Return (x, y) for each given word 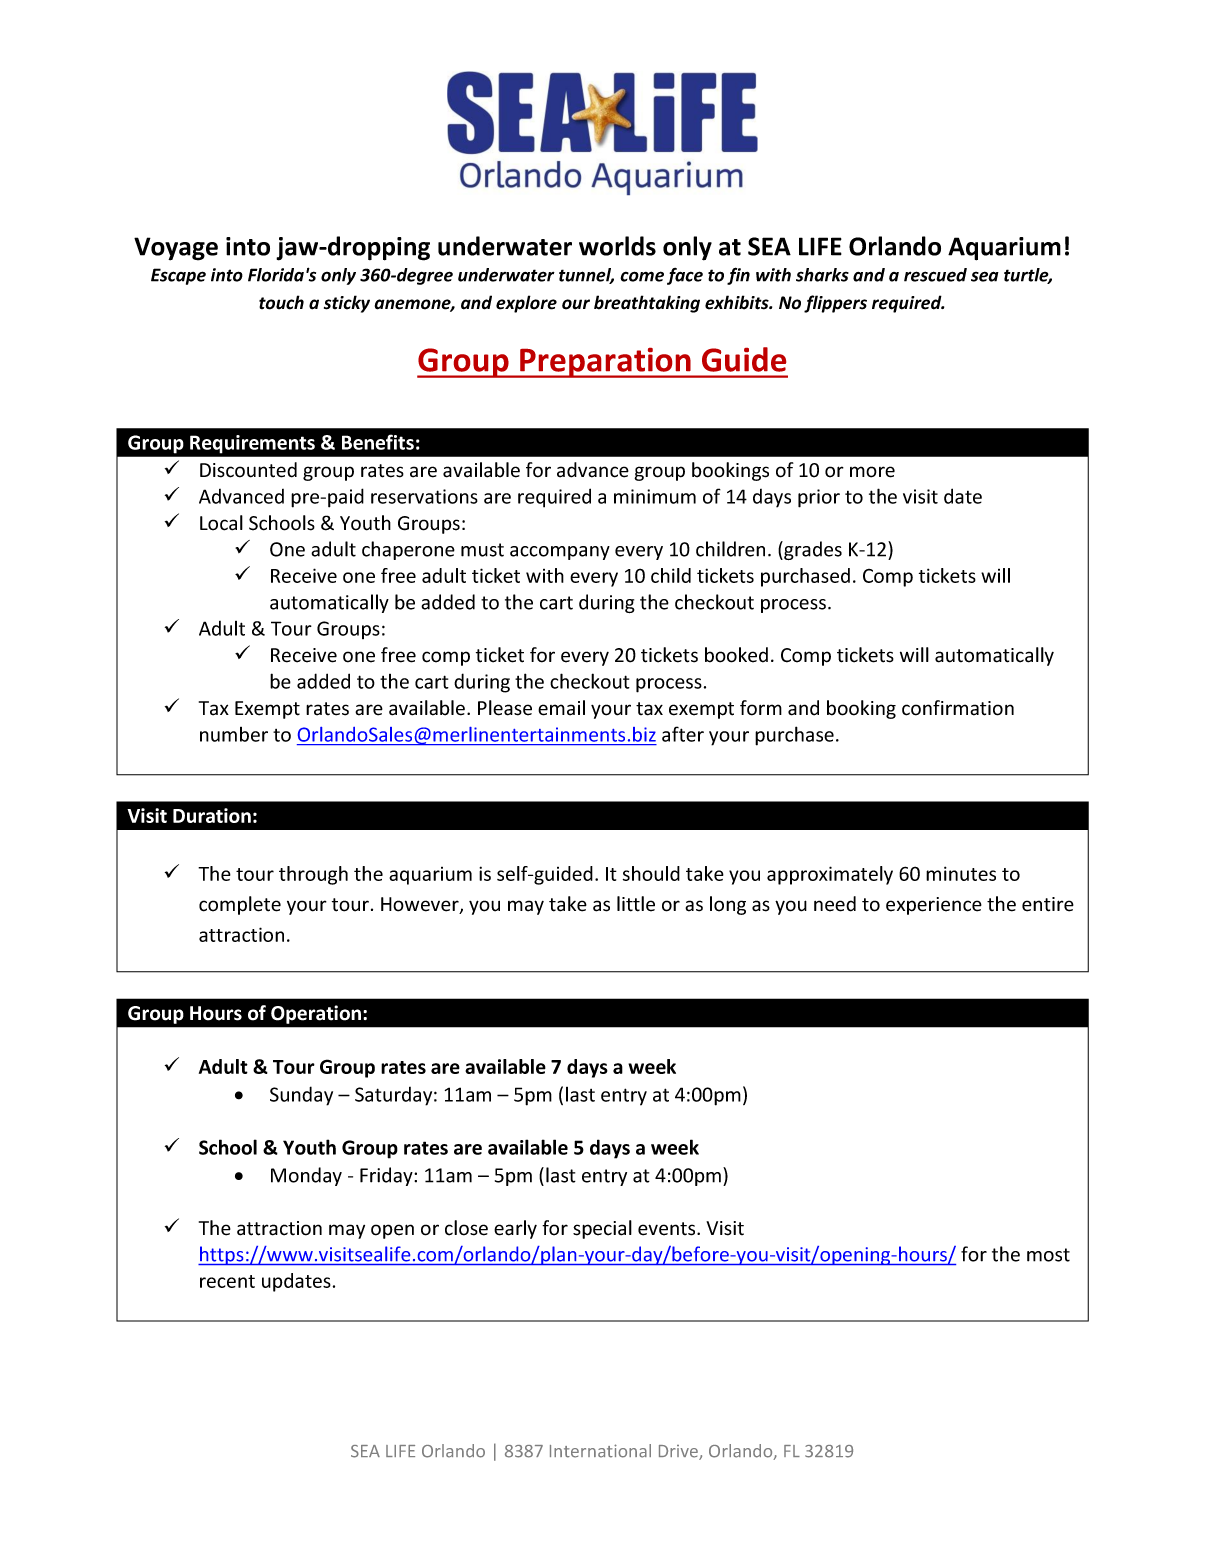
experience (934, 906)
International (600, 1451)
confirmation (958, 708)
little (636, 904)
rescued (935, 275)
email (561, 708)
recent (227, 1281)
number (234, 734)
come (642, 276)
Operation (316, 1014)
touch (281, 302)
